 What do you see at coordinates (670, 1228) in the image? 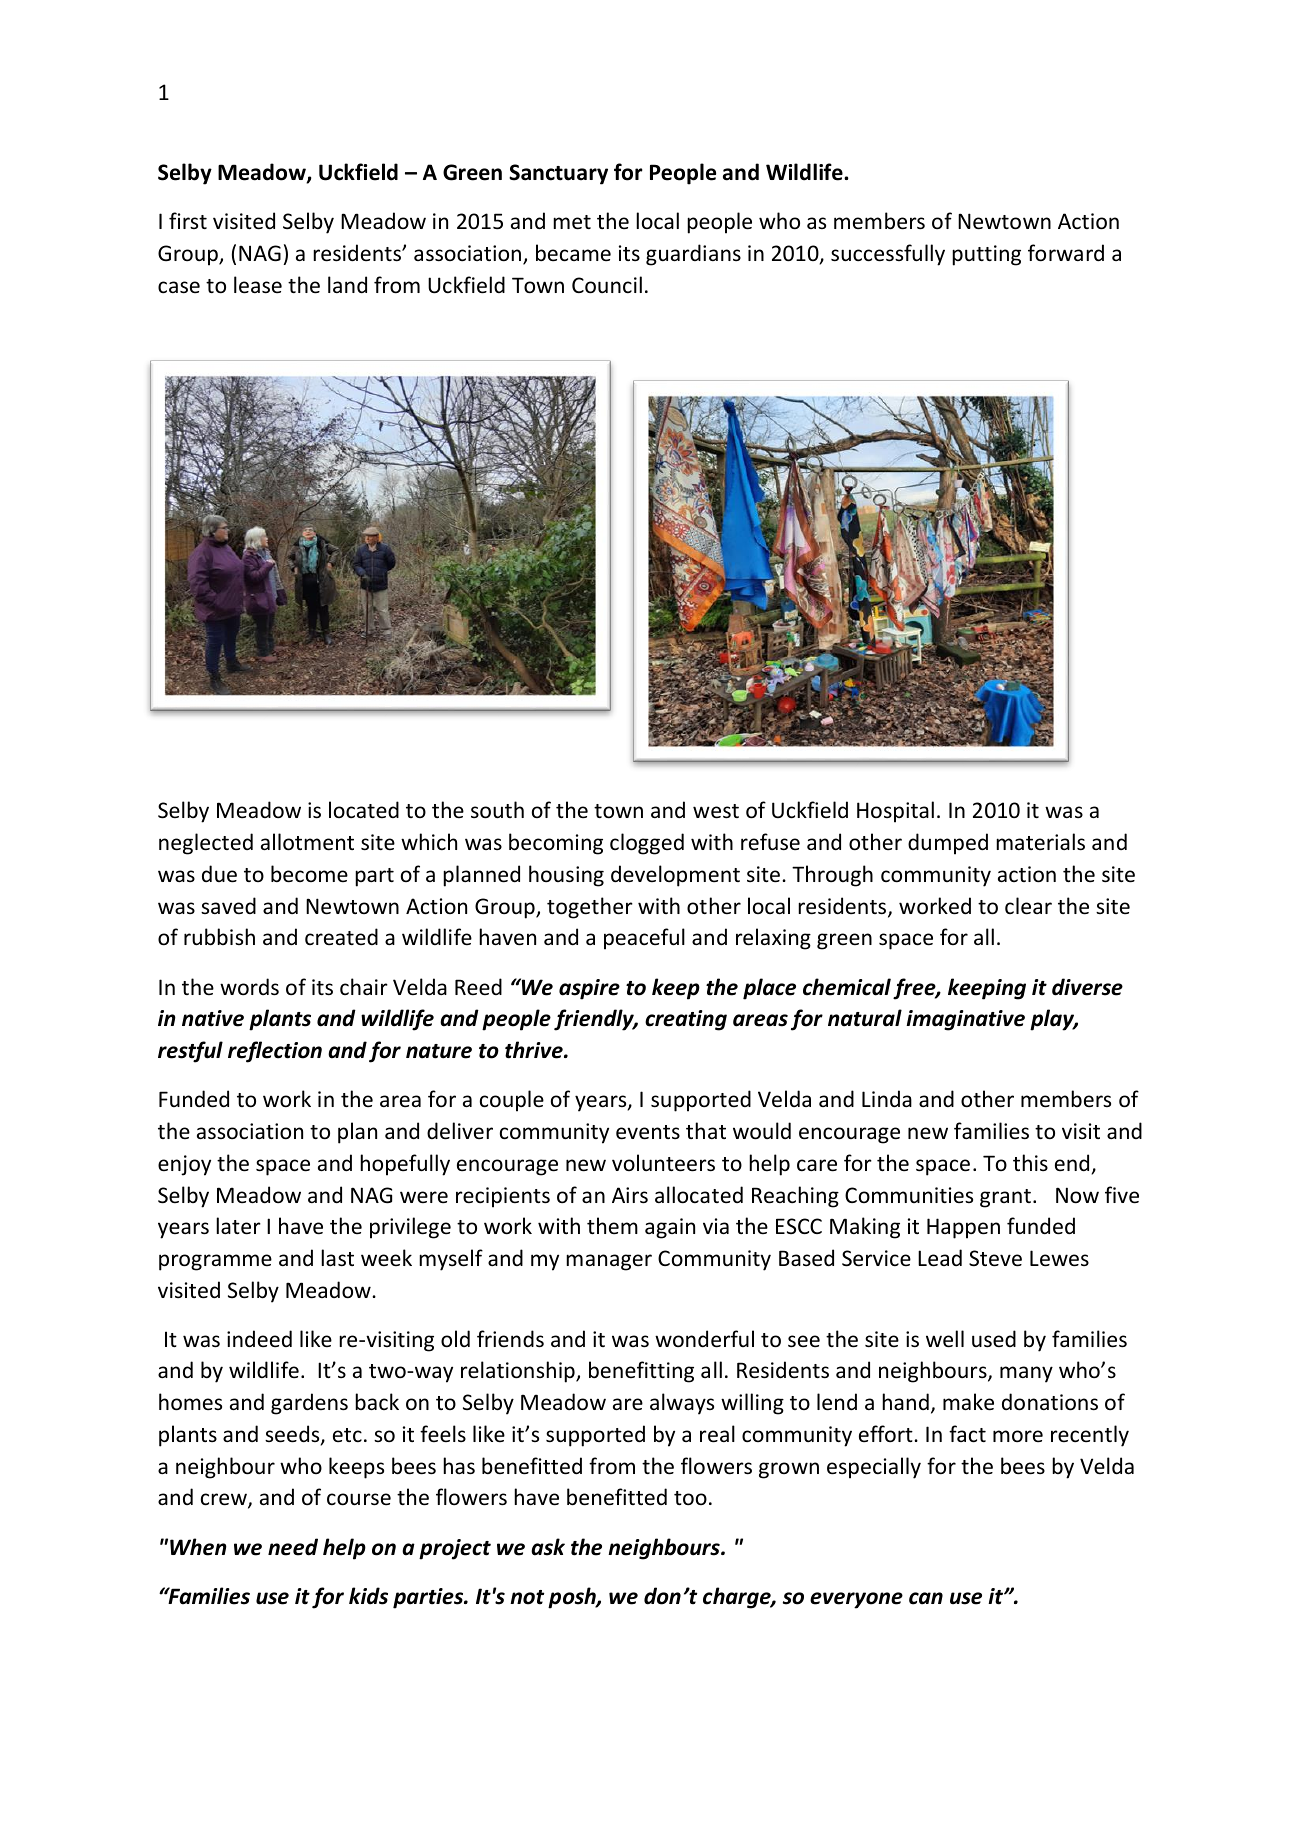
I see `again` at bounding box center [670, 1228].
